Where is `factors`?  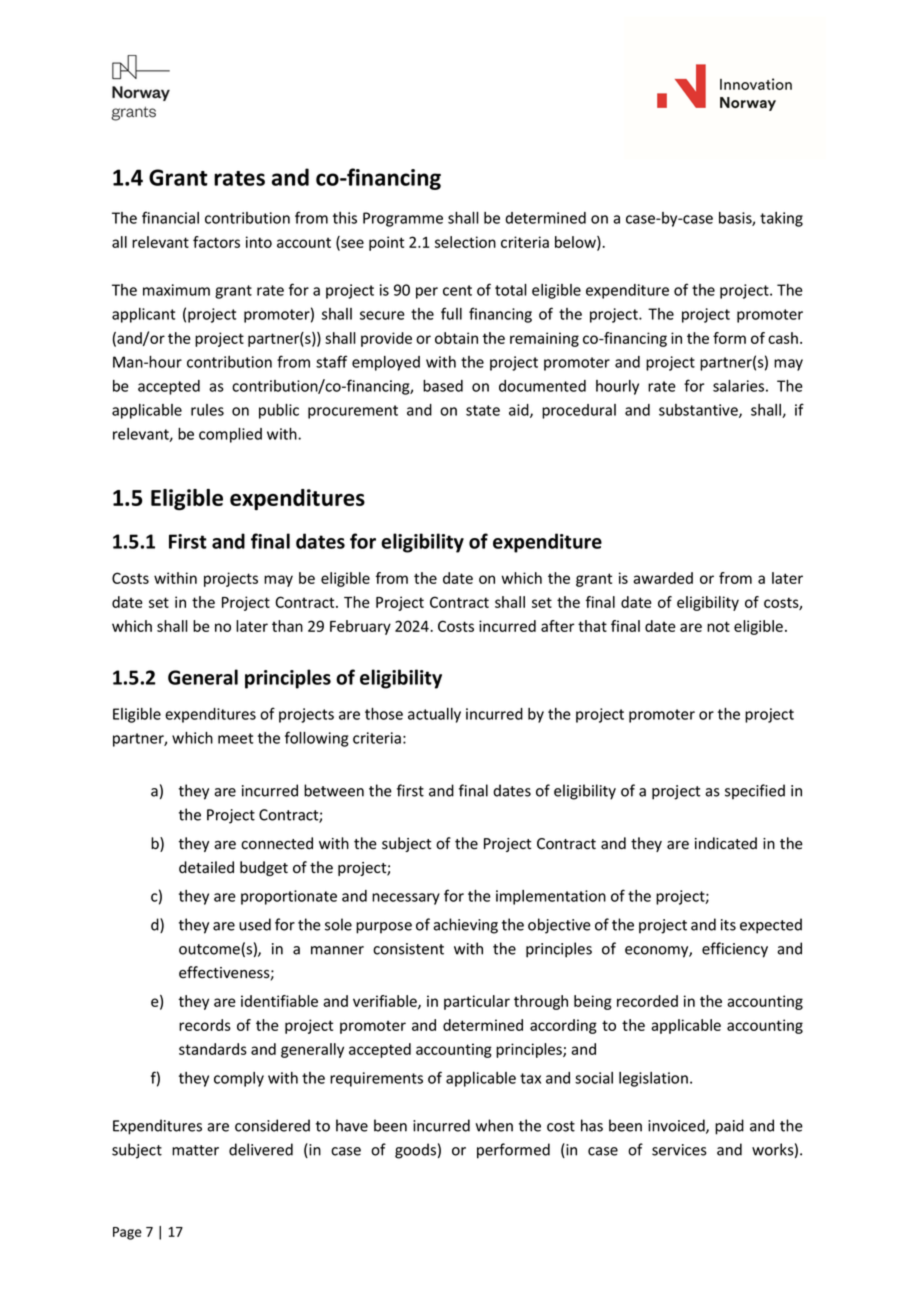
factors is located at coordinates (216, 242).
